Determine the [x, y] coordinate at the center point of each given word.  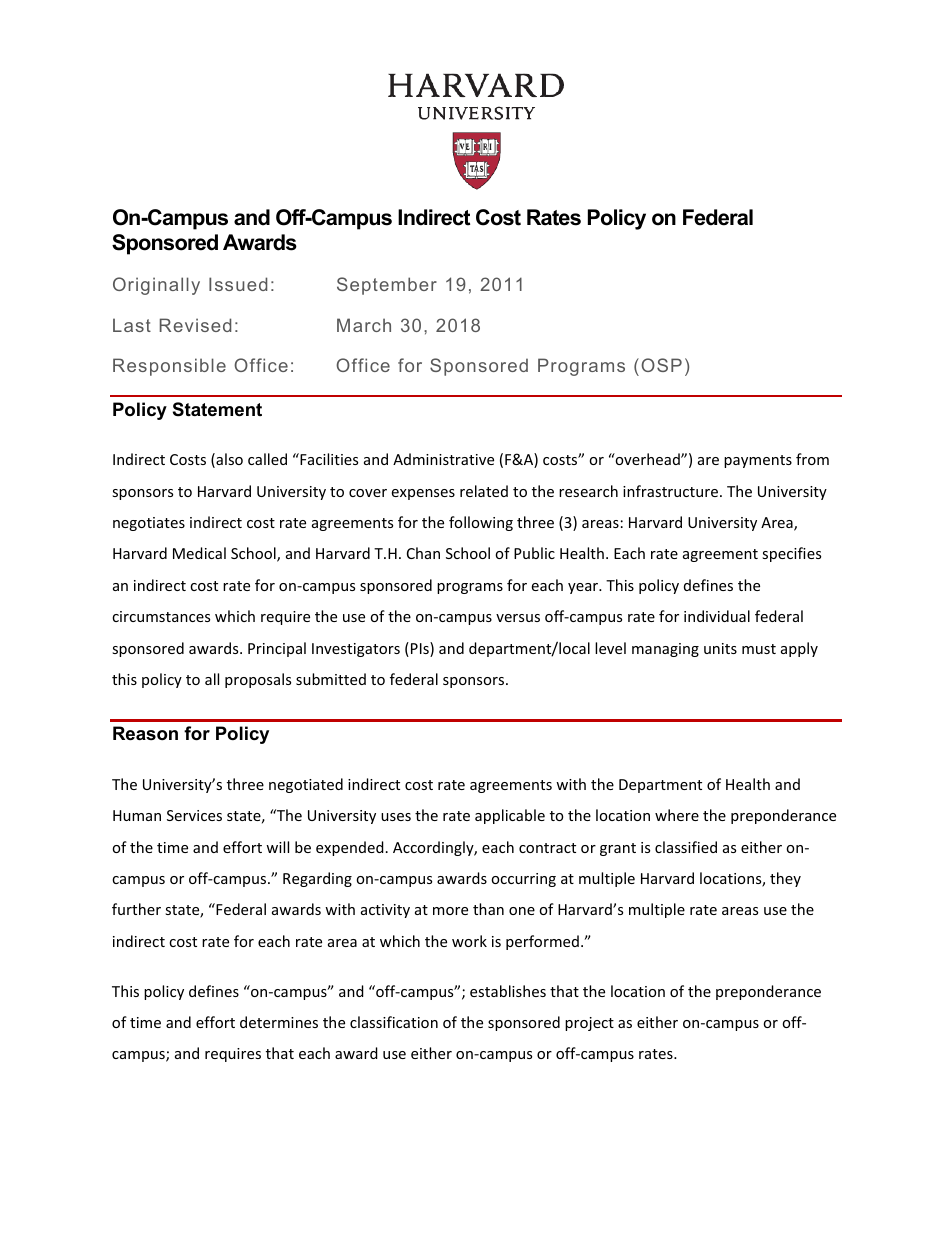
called [267, 459]
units [720, 648]
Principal [277, 649]
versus [518, 618]
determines [279, 1022]
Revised [195, 325]
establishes [508, 991]
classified [686, 847]
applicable [510, 816]
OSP [661, 365]
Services [194, 815]
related [484, 491]
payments [758, 461]
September [387, 286]
